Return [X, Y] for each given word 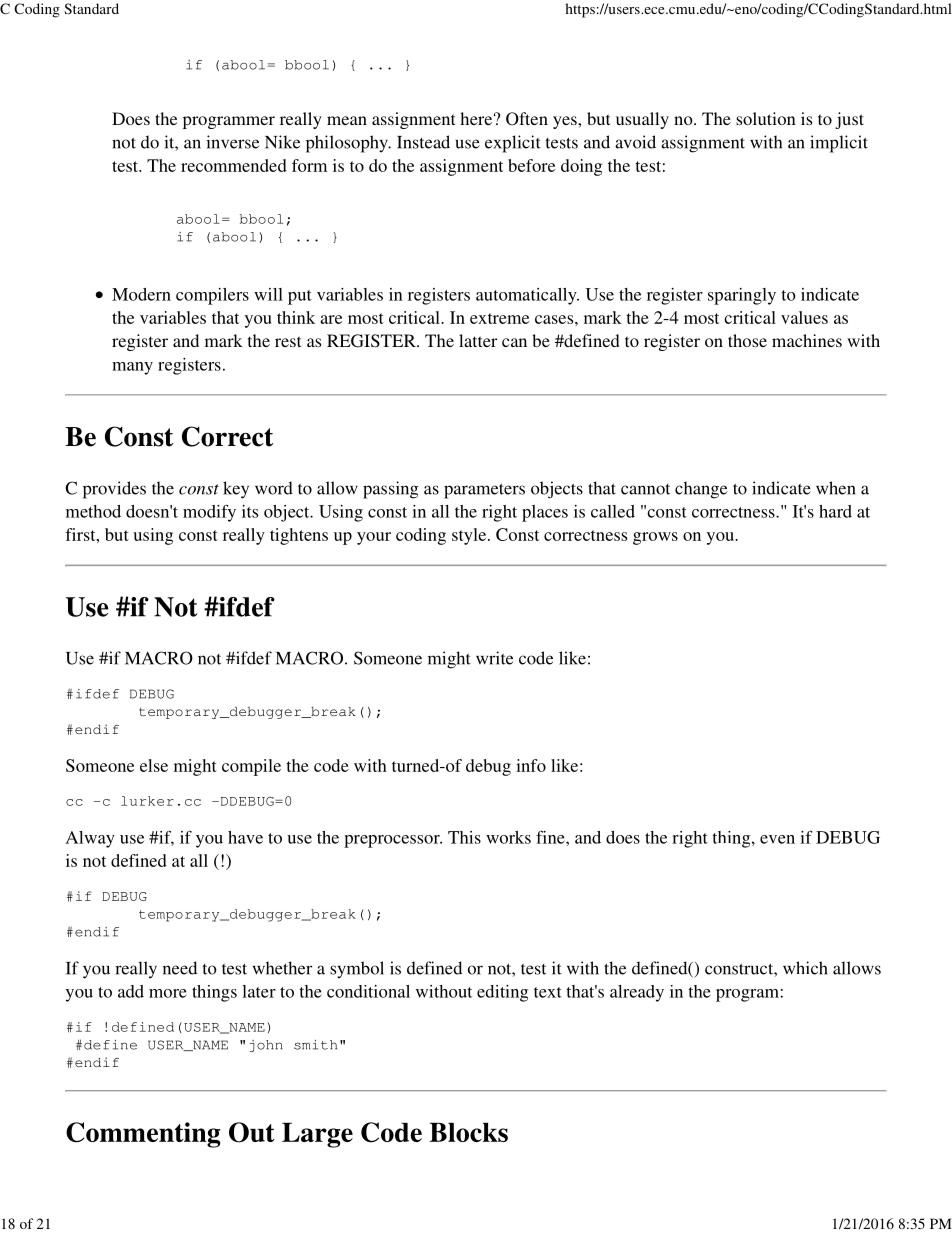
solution [766, 118]
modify [209, 513]
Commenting [143, 1135]
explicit [513, 144]
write [494, 658]
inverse [232, 142]
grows [655, 538]
